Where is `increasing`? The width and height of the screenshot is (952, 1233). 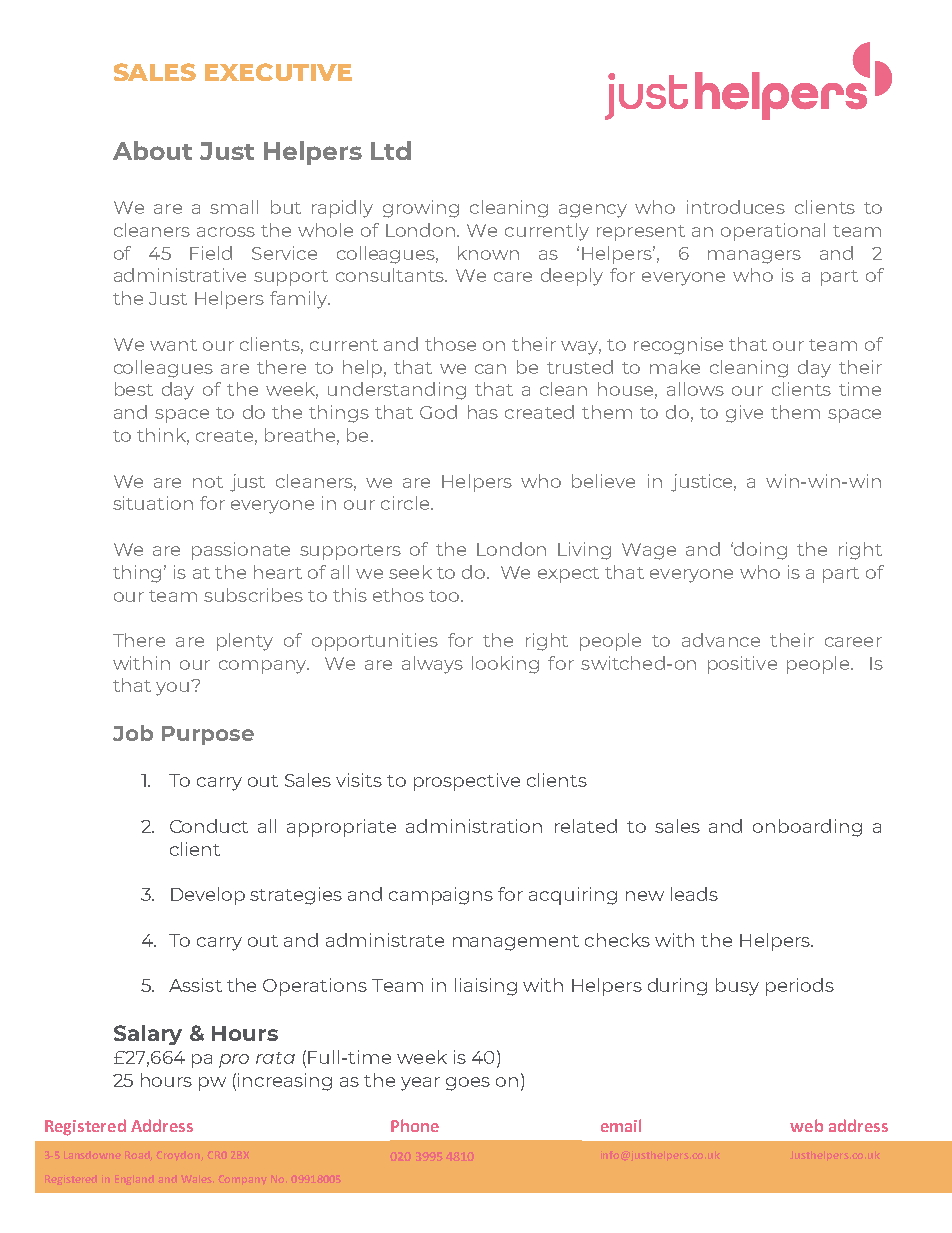
increasing is located at coordinates (285, 1082).
